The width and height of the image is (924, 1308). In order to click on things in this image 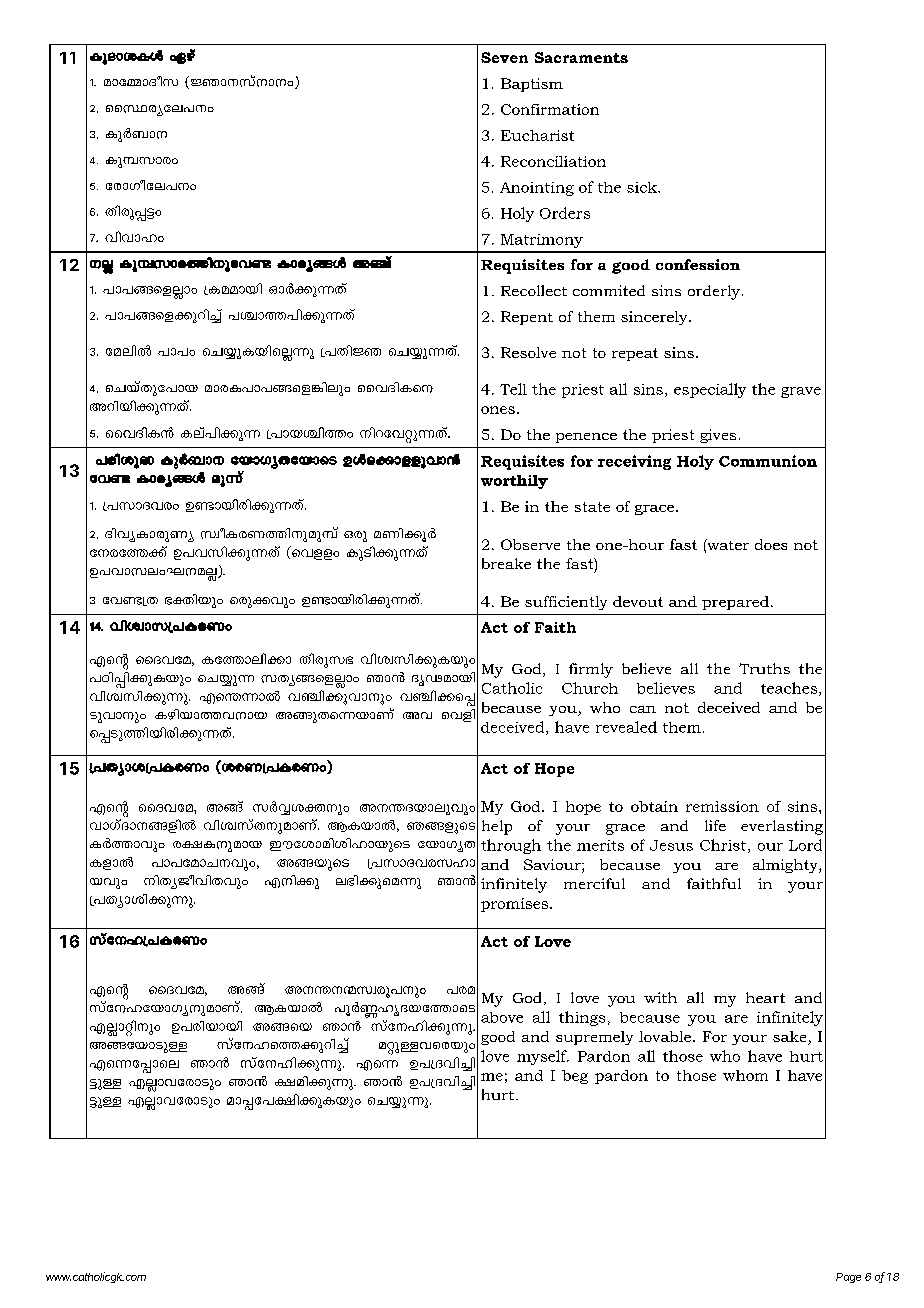, I will do `click(582, 1018)`.
